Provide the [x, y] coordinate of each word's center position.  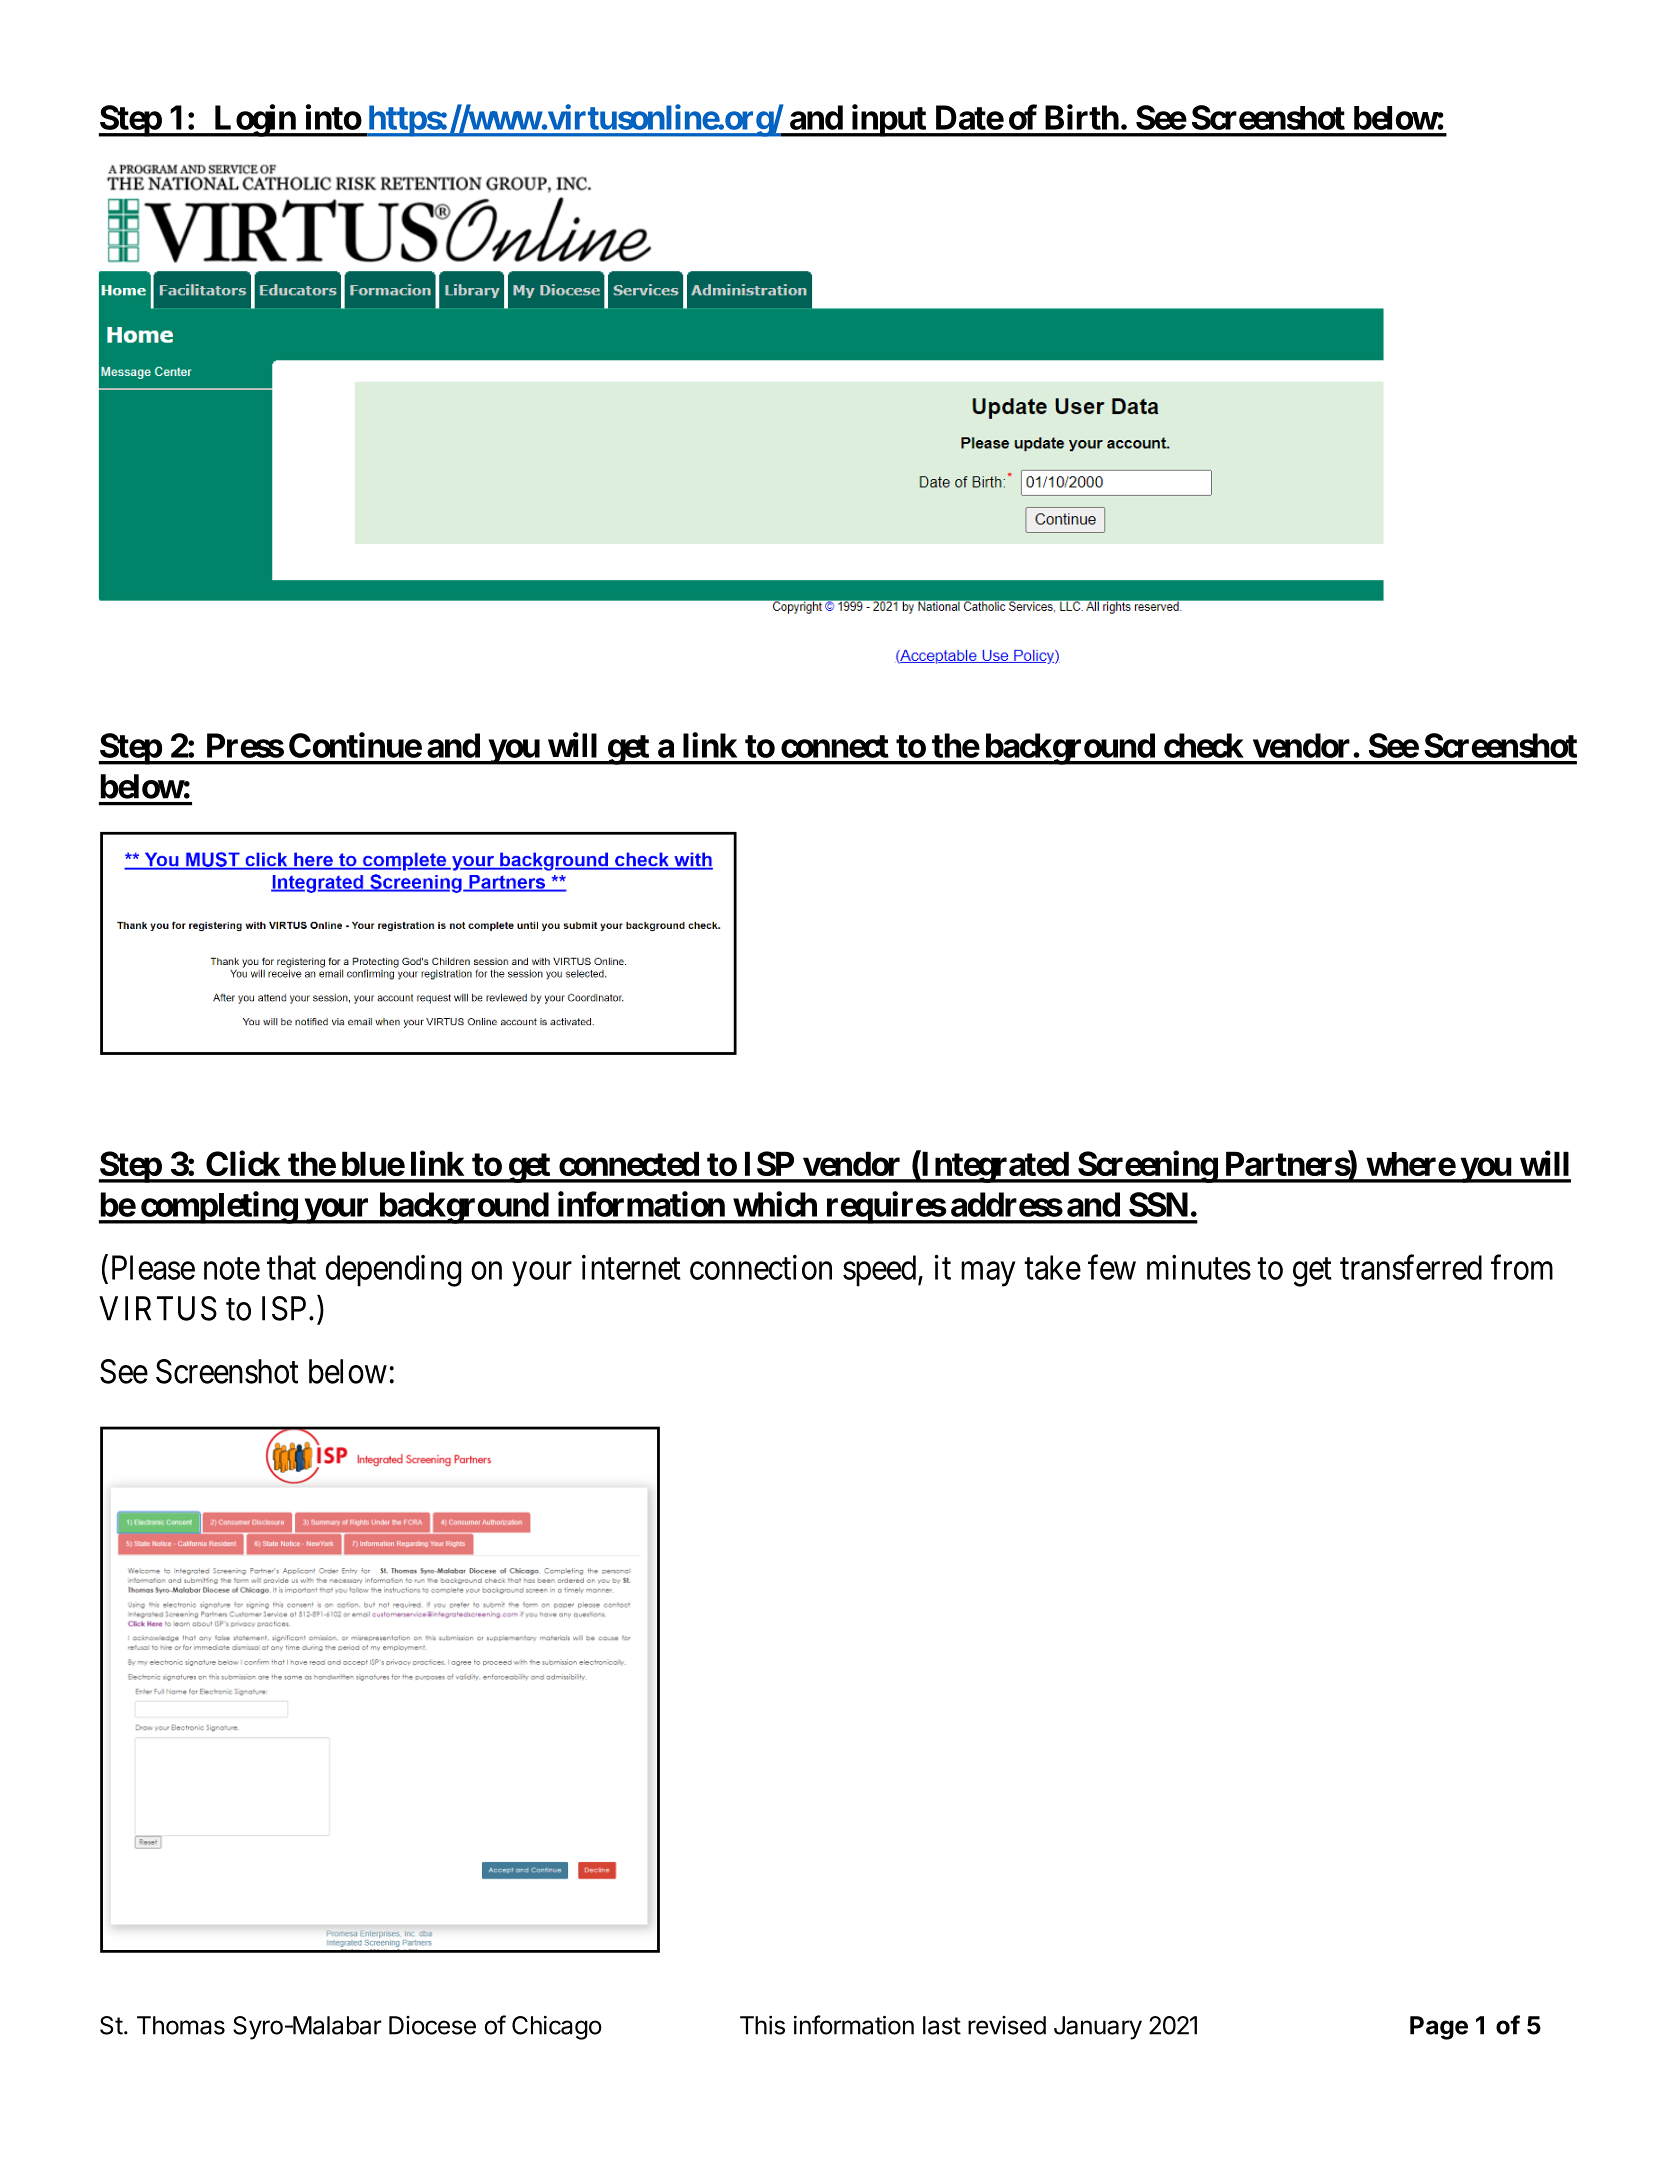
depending [393, 1271]
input [888, 120]
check [1204, 745]
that [291, 1267]
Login [254, 120]
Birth [1082, 117]
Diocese [432, 2025]
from [1522, 1267]
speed [881, 1271]
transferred [1411, 1267]
